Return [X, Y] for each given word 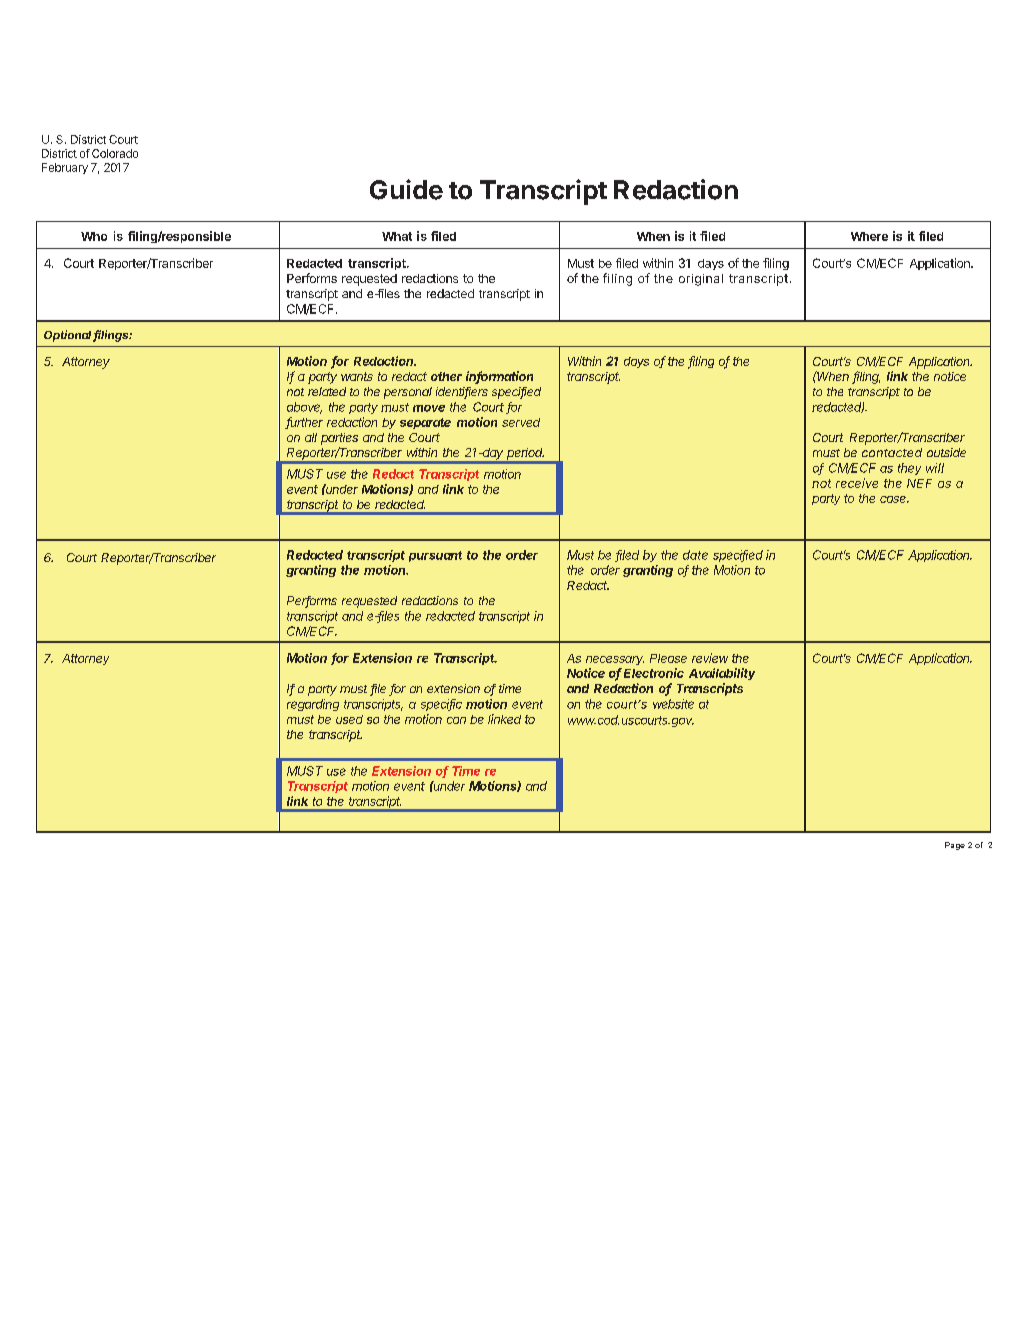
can [456, 720]
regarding [313, 705]
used [349, 719]
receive [857, 483]
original [701, 280]
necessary [615, 660]
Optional [69, 336]
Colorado [115, 153]
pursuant [435, 556]
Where [869, 236]
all [311, 437]
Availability [722, 674]
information [499, 377]
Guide [406, 189]
